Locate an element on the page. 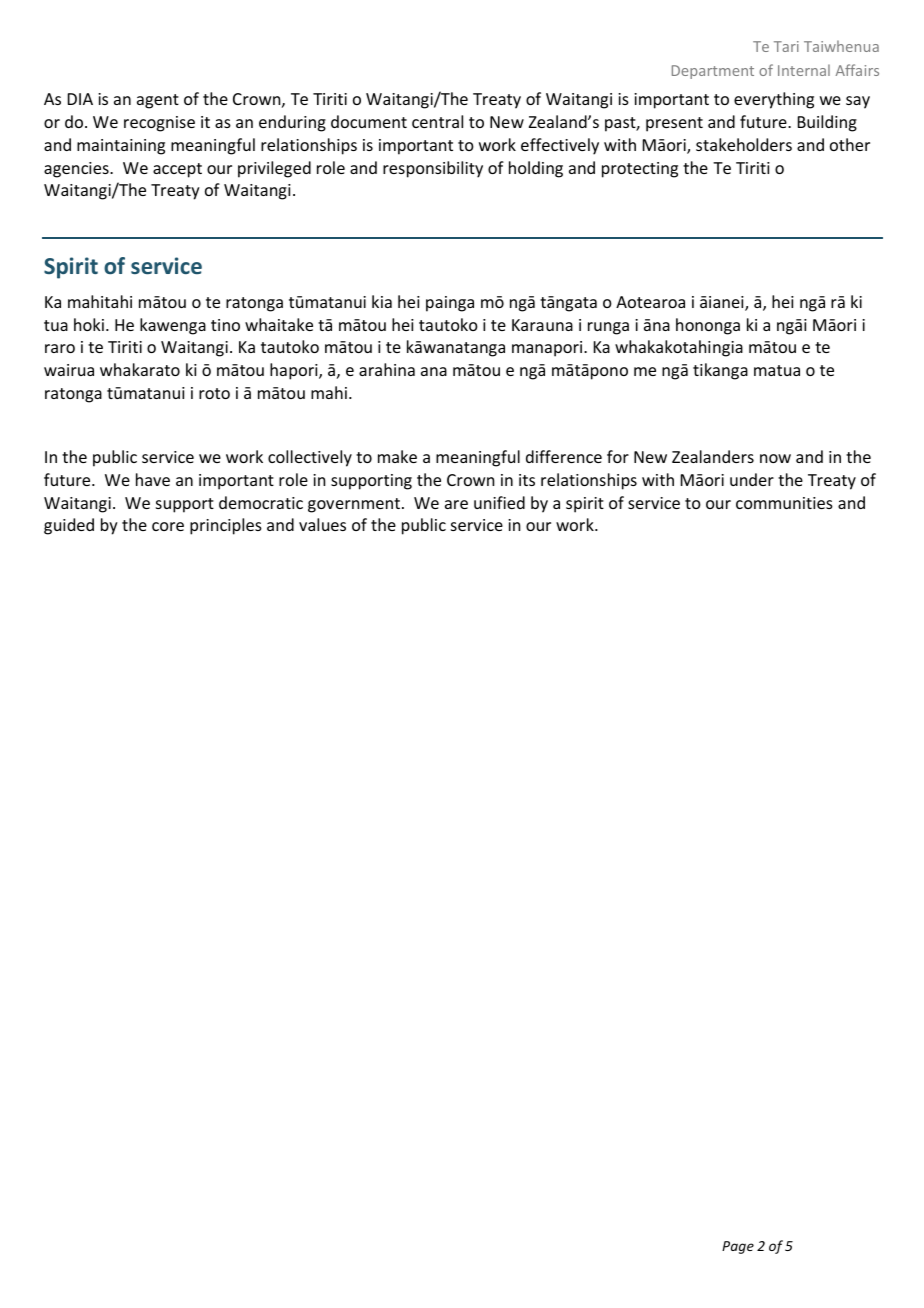 Image resolution: width=924 pixels, height=1308 pixels. central is located at coordinates (437, 121).
